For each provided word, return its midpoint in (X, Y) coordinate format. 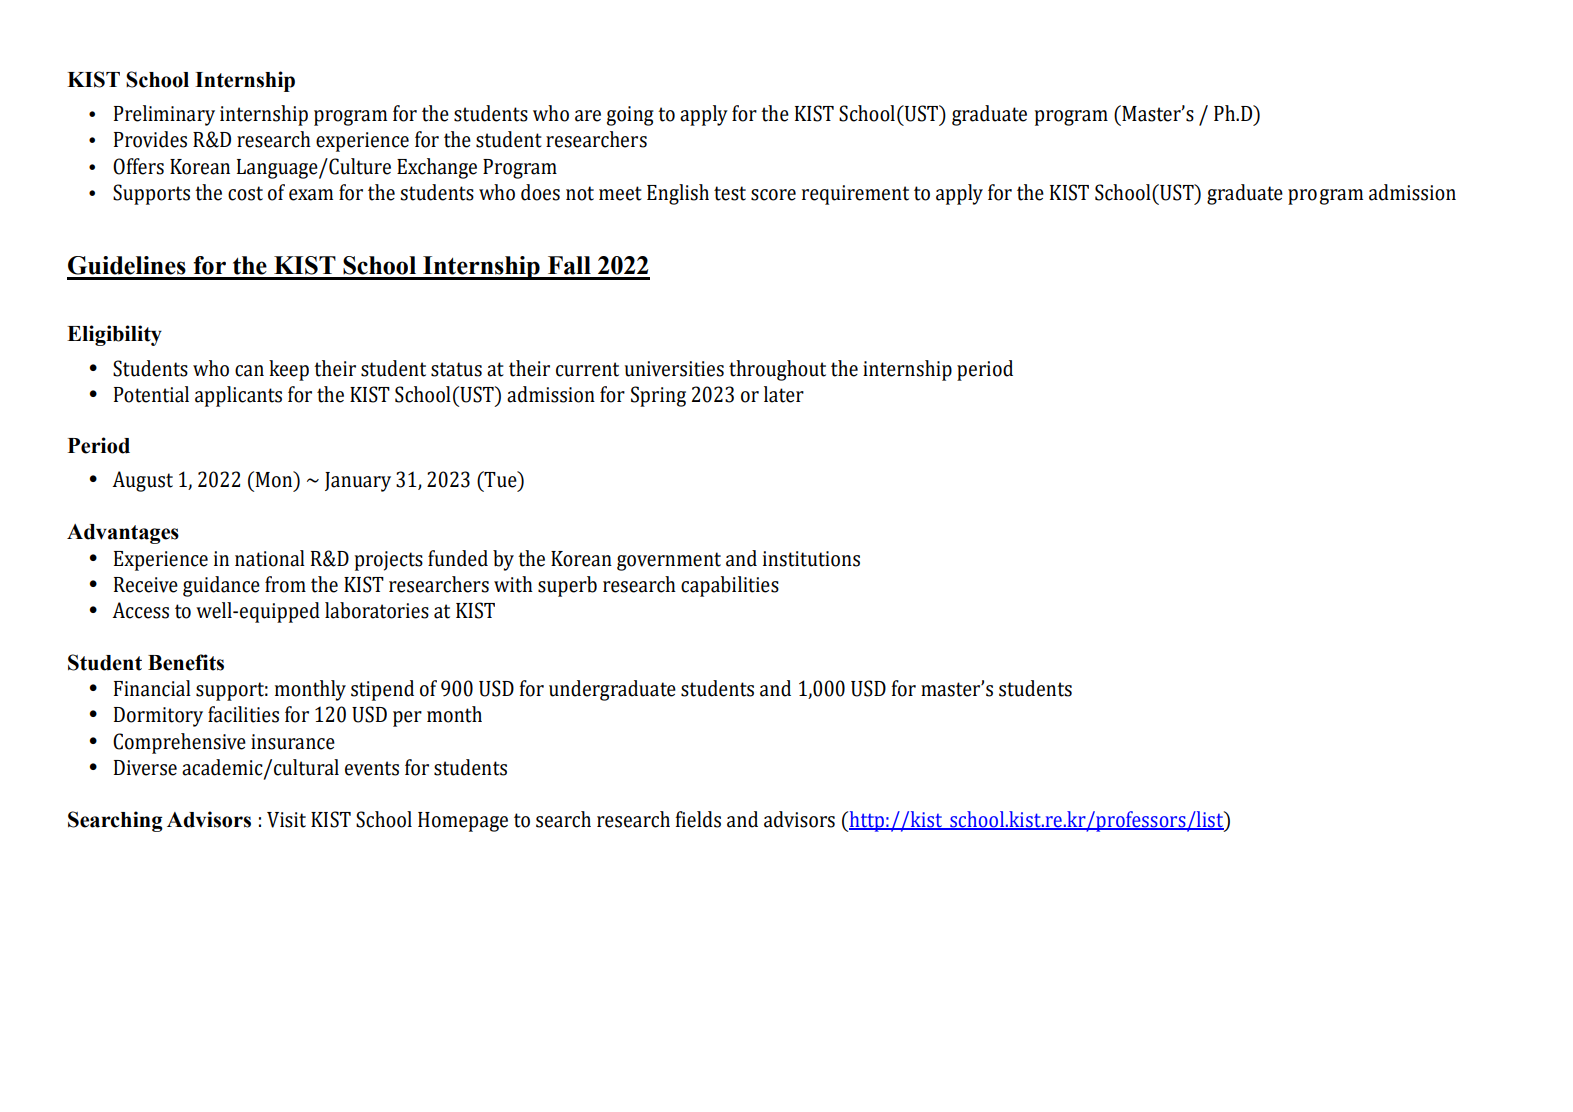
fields (698, 819)
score (773, 195)
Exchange (437, 168)
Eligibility (114, 335)
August (142, 481)
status (456, 369)
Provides (150, 139)
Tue (500, 479)
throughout (777, 370)
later (784, 394)
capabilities (730, 586)
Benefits (186, 662)
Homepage (463, 822)
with (513, 584)
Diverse (145, 768)
